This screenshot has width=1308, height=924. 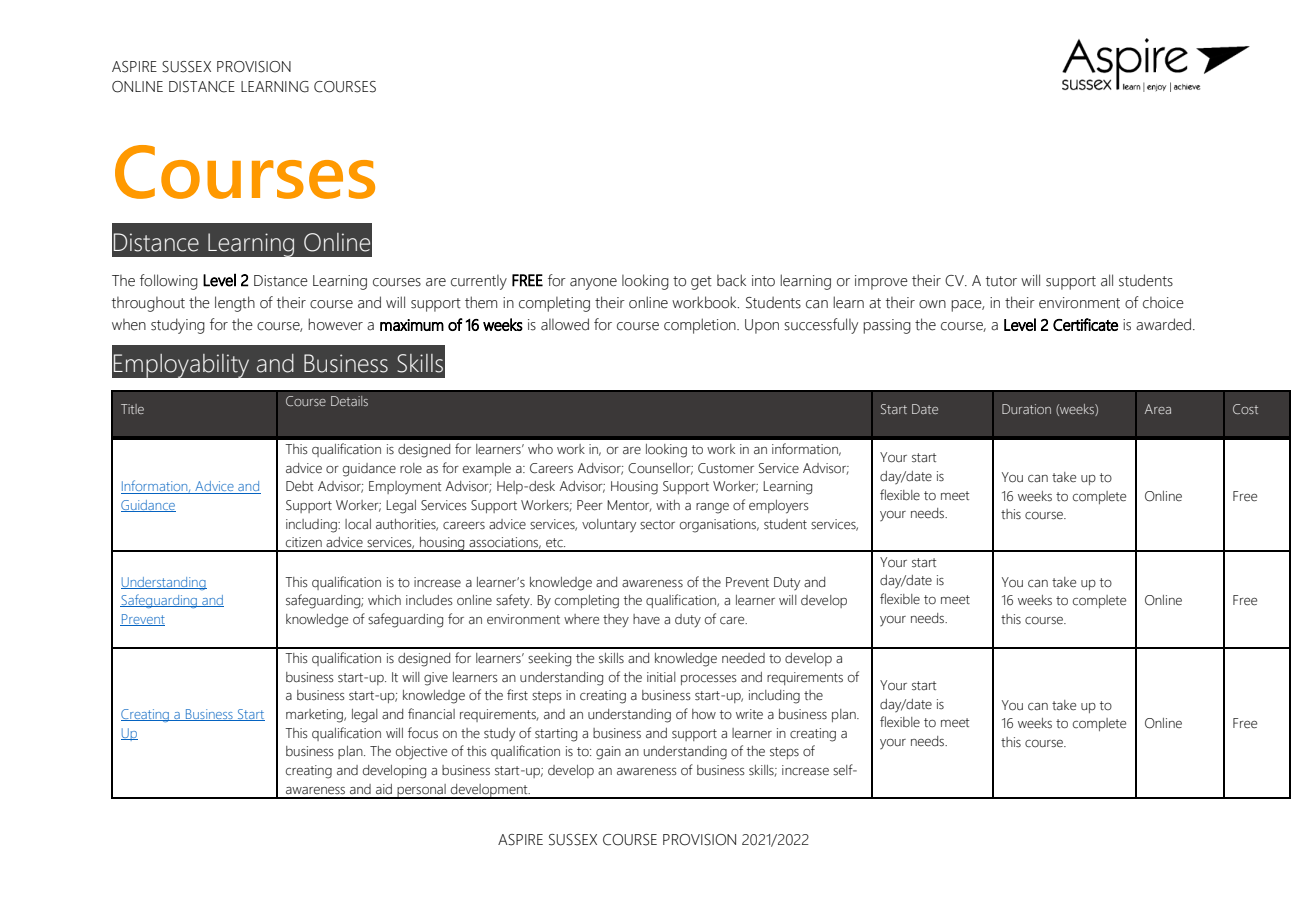 What do you see at coordinates (646, 619) in the screenshot?
I see `have` at bounding box center [646, 619].
